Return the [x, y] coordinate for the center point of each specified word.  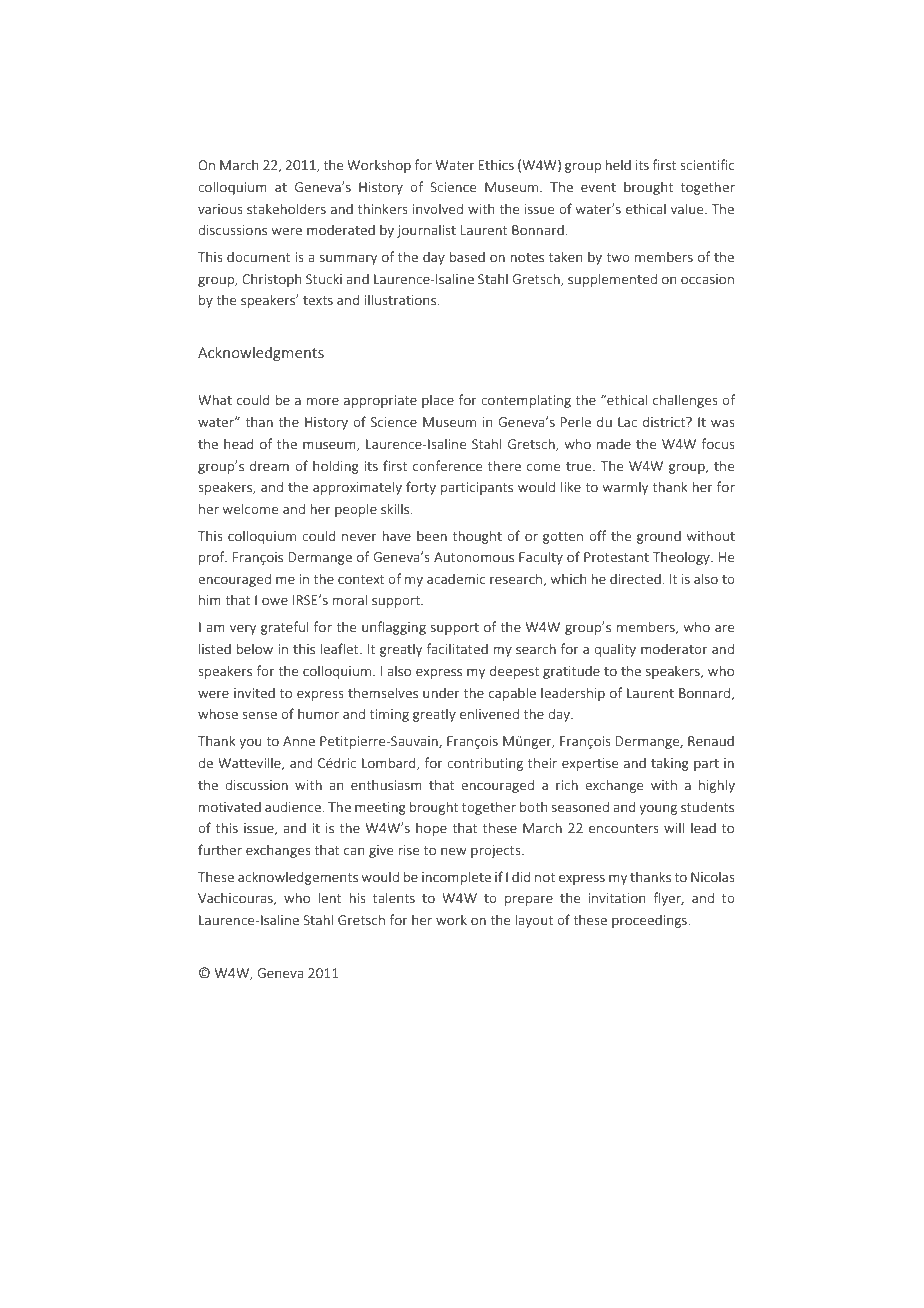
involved [437, 208]
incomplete [456, 878]
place [438, 401]
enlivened [489, 713]
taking [670, 764]
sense [259, 715]
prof [213, 558]
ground [659, 537]
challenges [685, 401]
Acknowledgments [261, 353]
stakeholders [286, 208]
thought [477, 537]
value [688, 208]
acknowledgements [298, 878]
